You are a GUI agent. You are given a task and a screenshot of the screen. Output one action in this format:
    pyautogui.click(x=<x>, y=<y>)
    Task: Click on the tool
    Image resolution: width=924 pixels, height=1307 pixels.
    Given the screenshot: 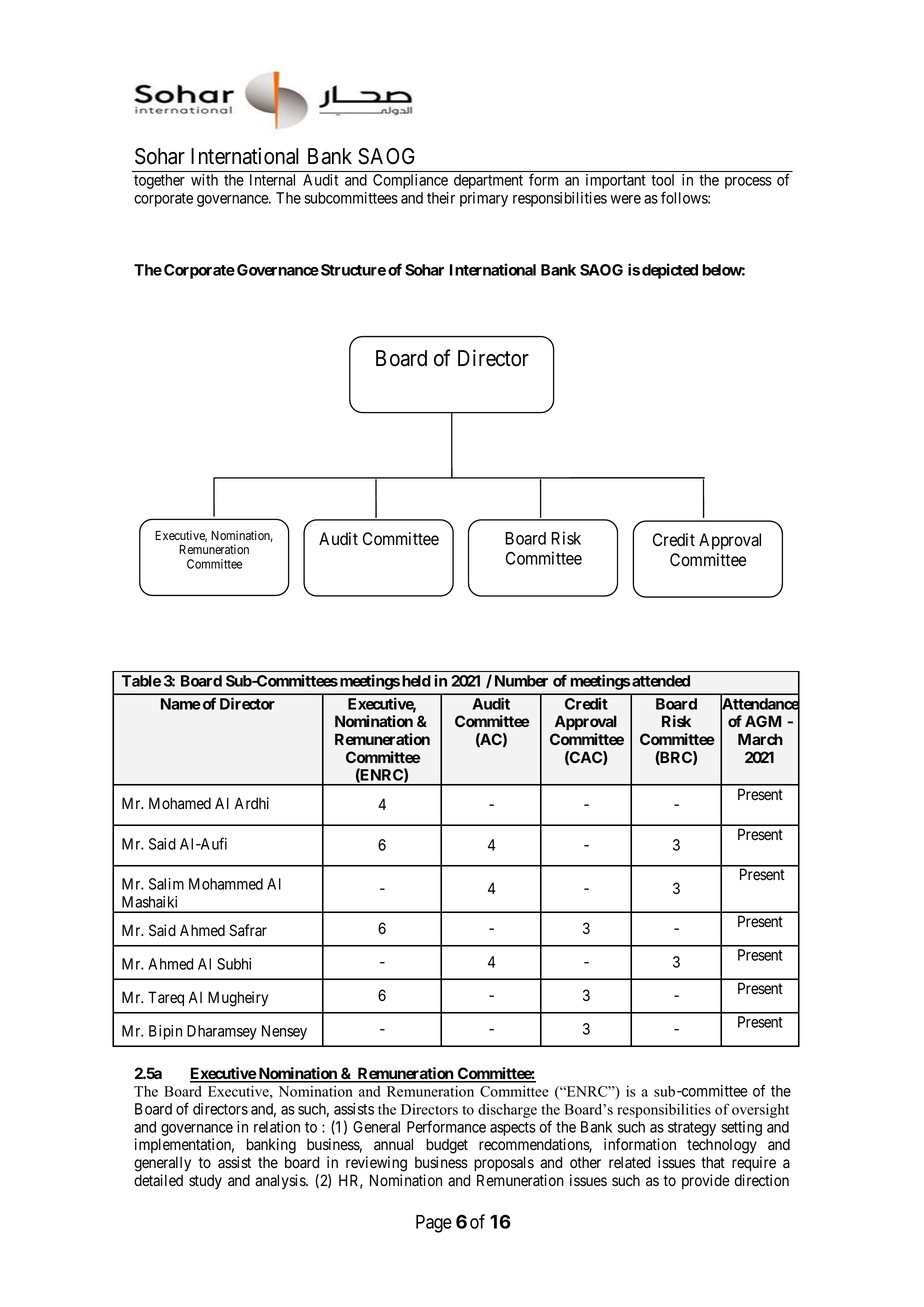 What is the action you would take?
    pyautogui.click(x=662, y=180)
